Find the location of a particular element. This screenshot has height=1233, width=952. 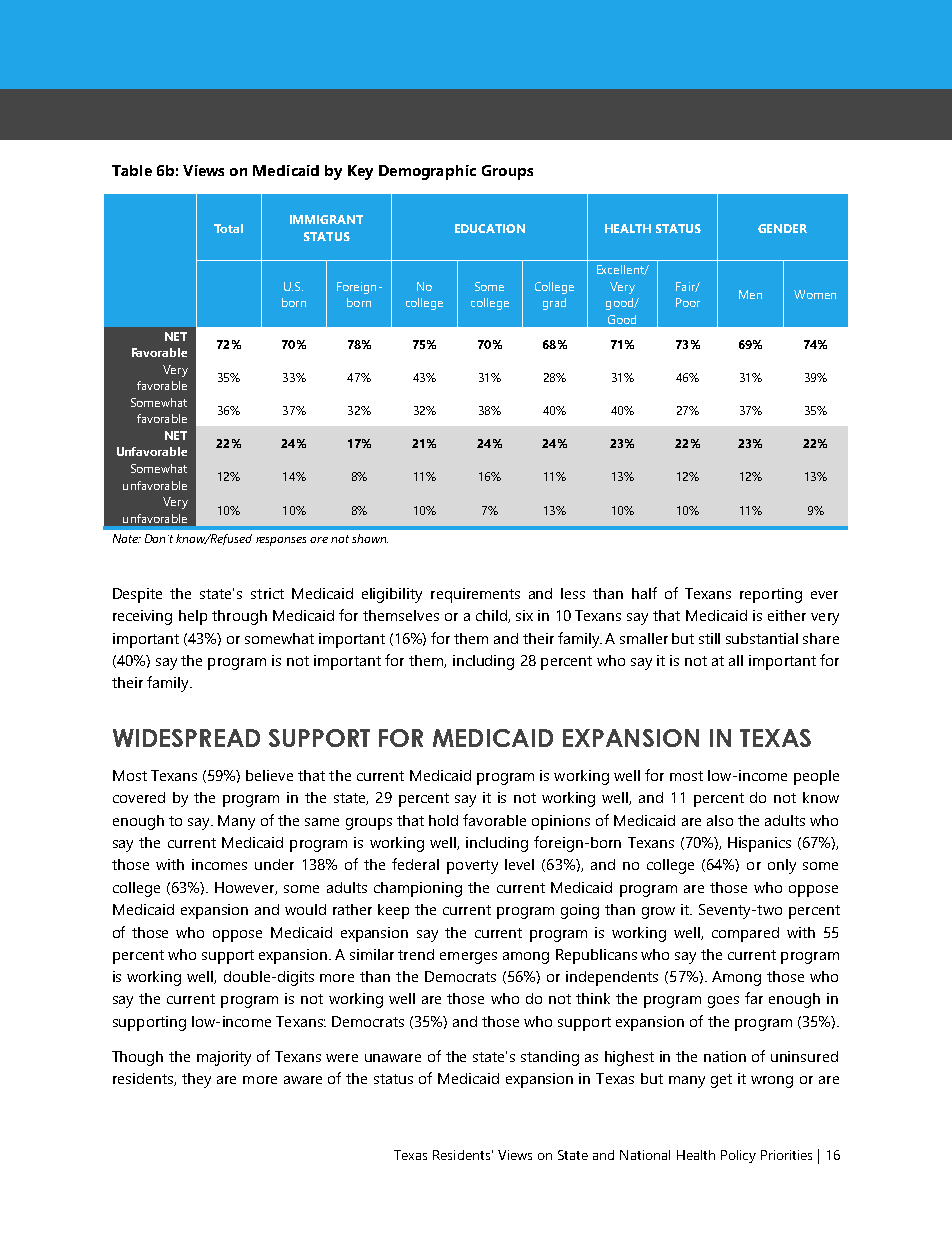

Poor is located at coordinates (688, 302).
